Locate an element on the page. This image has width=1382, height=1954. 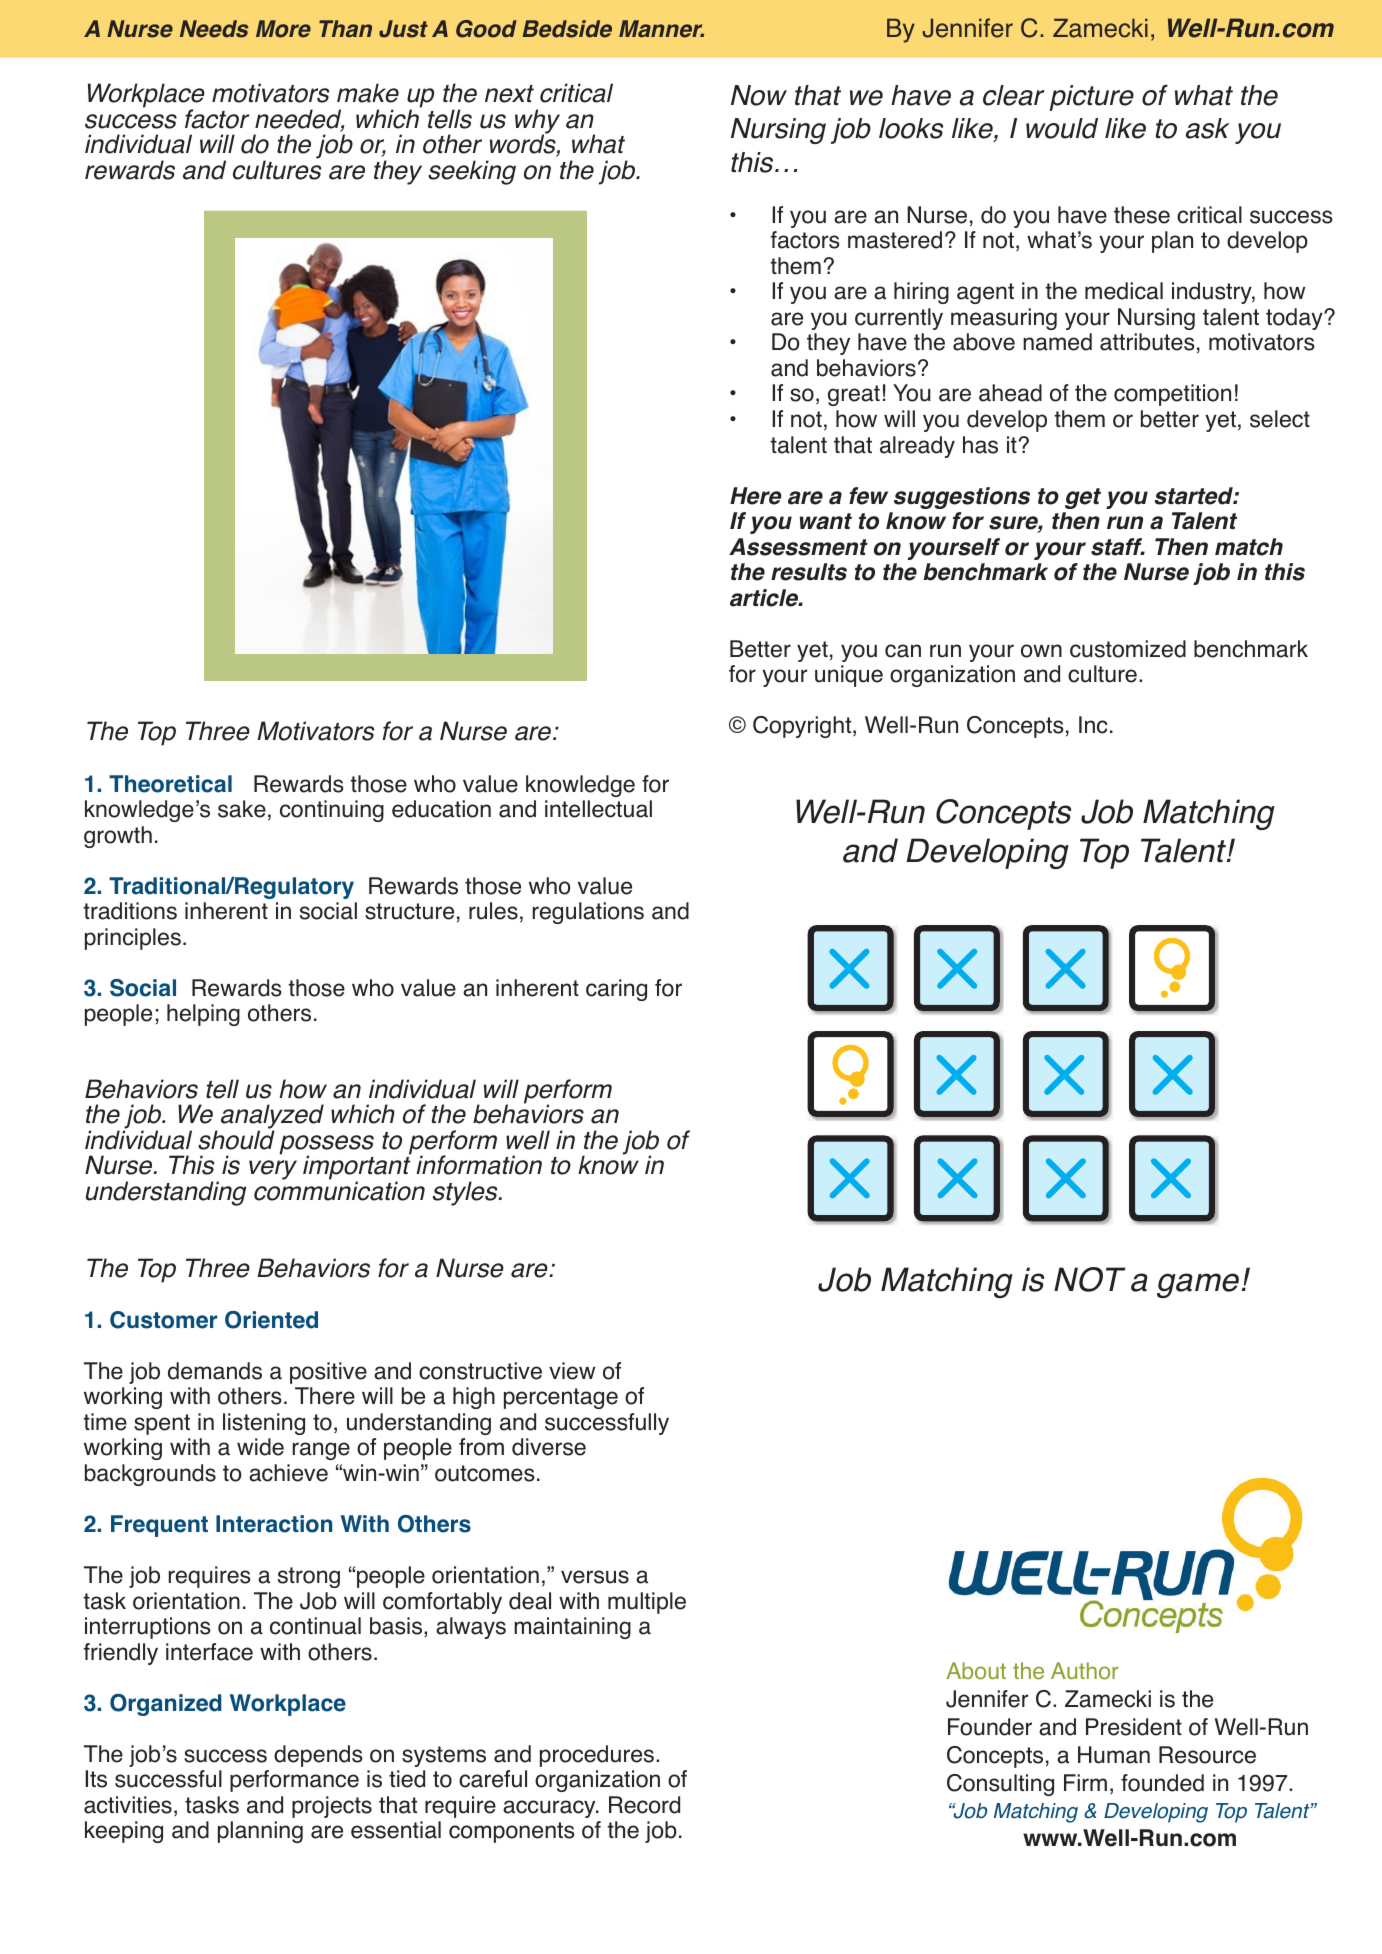
picture is located at coordinates (1091, 98).
